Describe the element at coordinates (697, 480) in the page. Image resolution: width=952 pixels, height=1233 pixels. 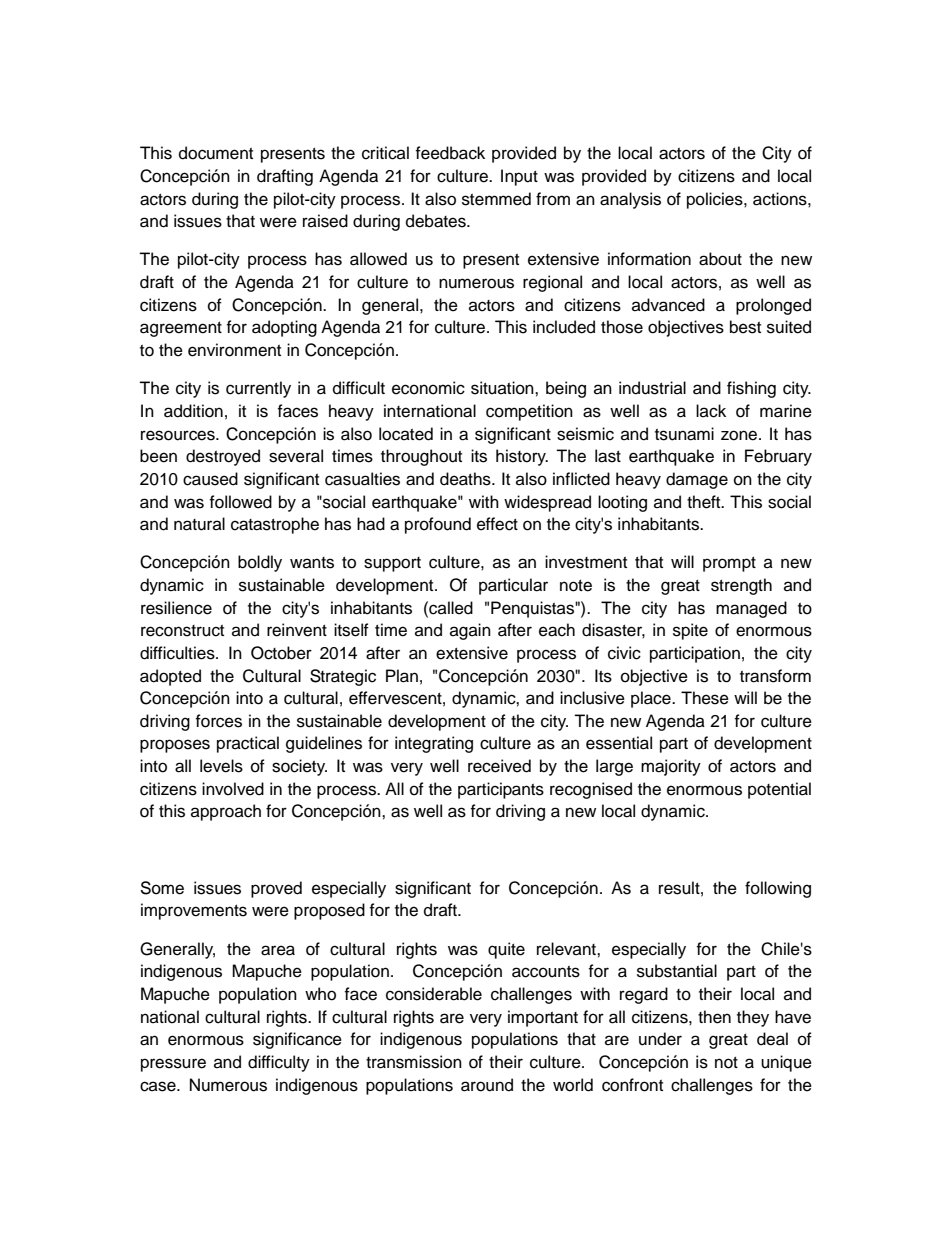
I see `damage` at that location.
